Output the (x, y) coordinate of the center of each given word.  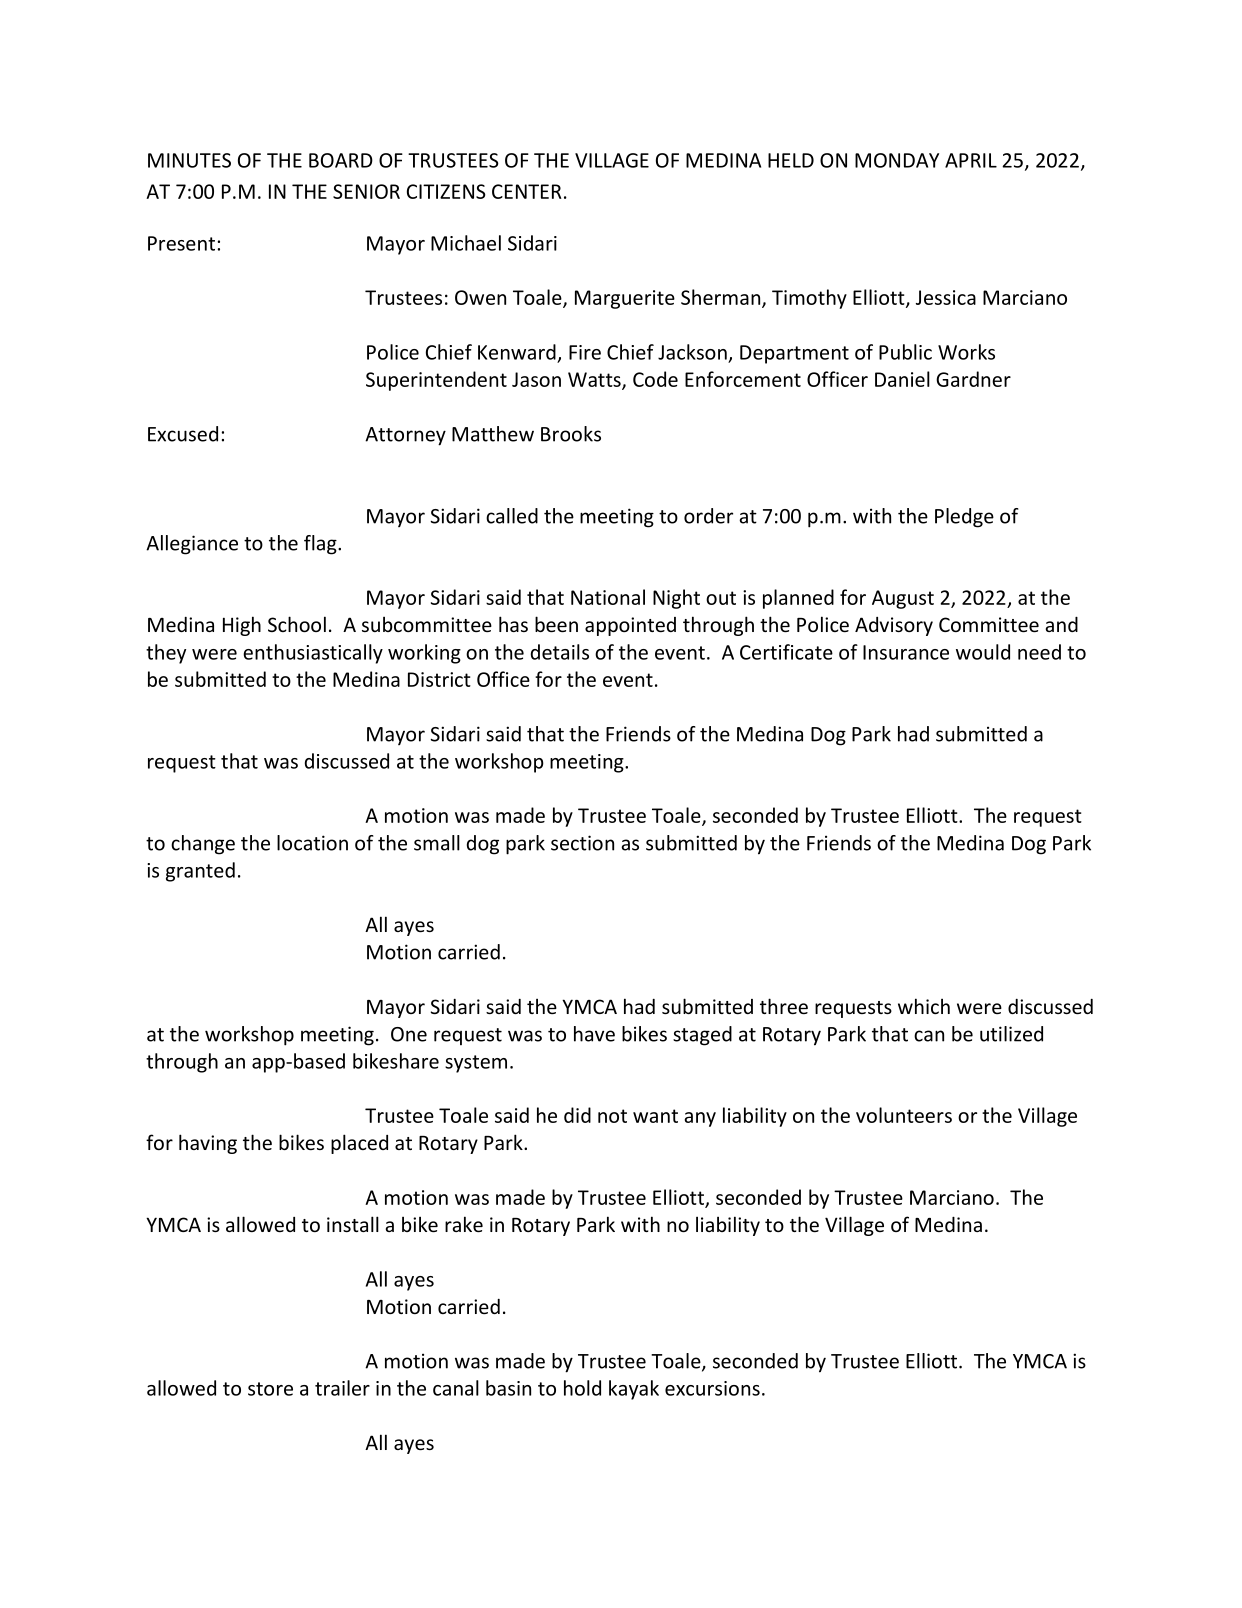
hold (582, 1388)
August (903, 599)
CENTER (527, 191)
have (594, 1034)
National (608, 597)
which (924, 1006)
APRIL (971, 160)
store (270, 1389)
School (297, 624)
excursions (712, 1388)
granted (200, 872)
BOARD (341, 160)
